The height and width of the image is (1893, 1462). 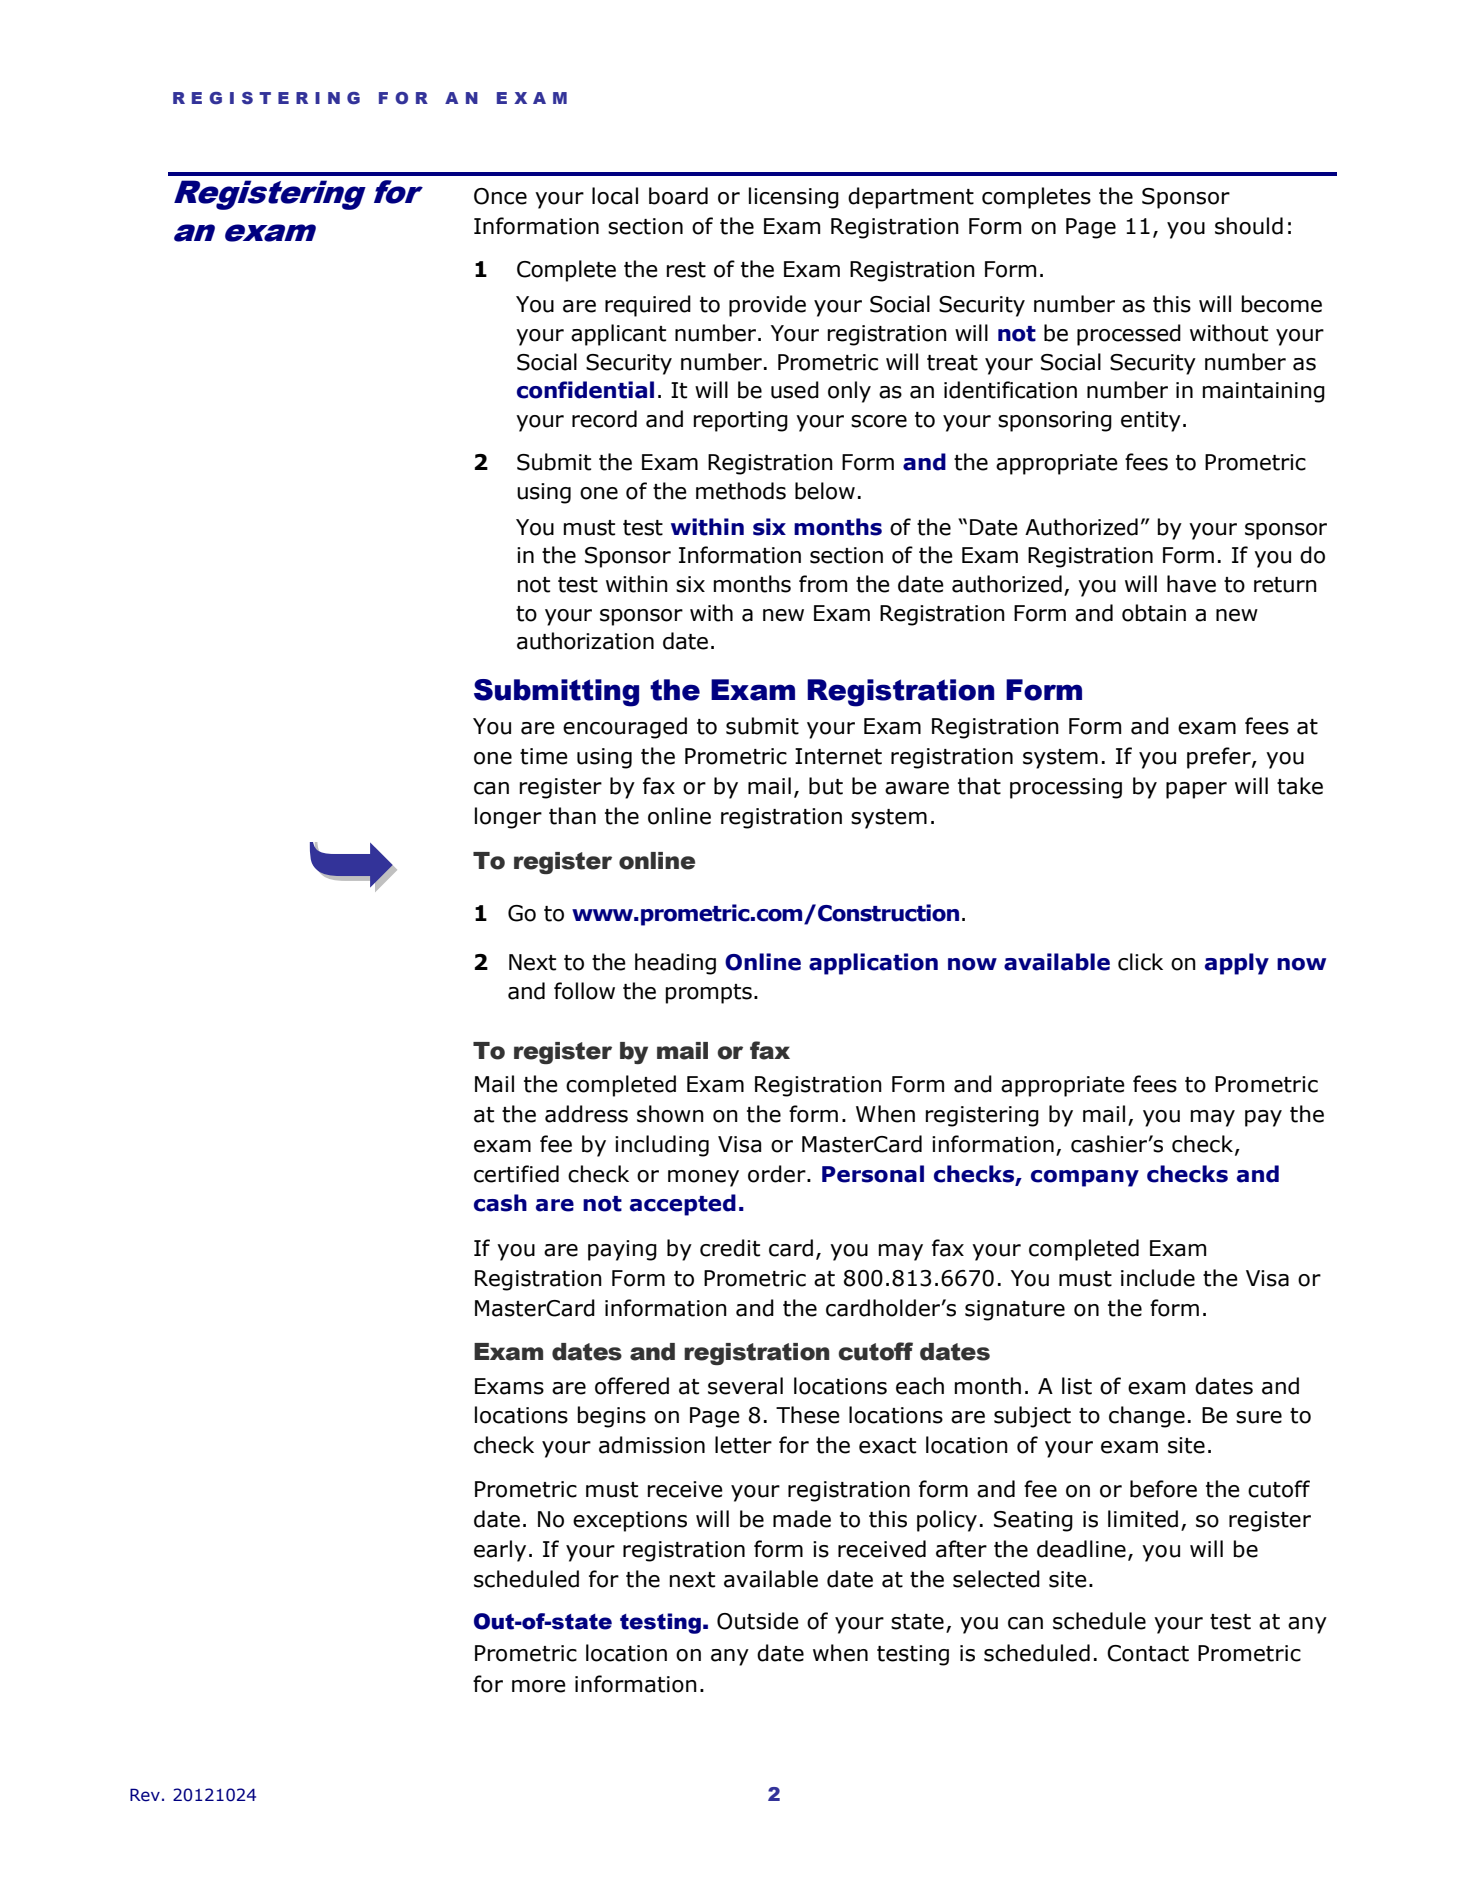 What do you see at coordinates (1249, 226) in the image?
I see `should` at bounding box center [1249, 226].
